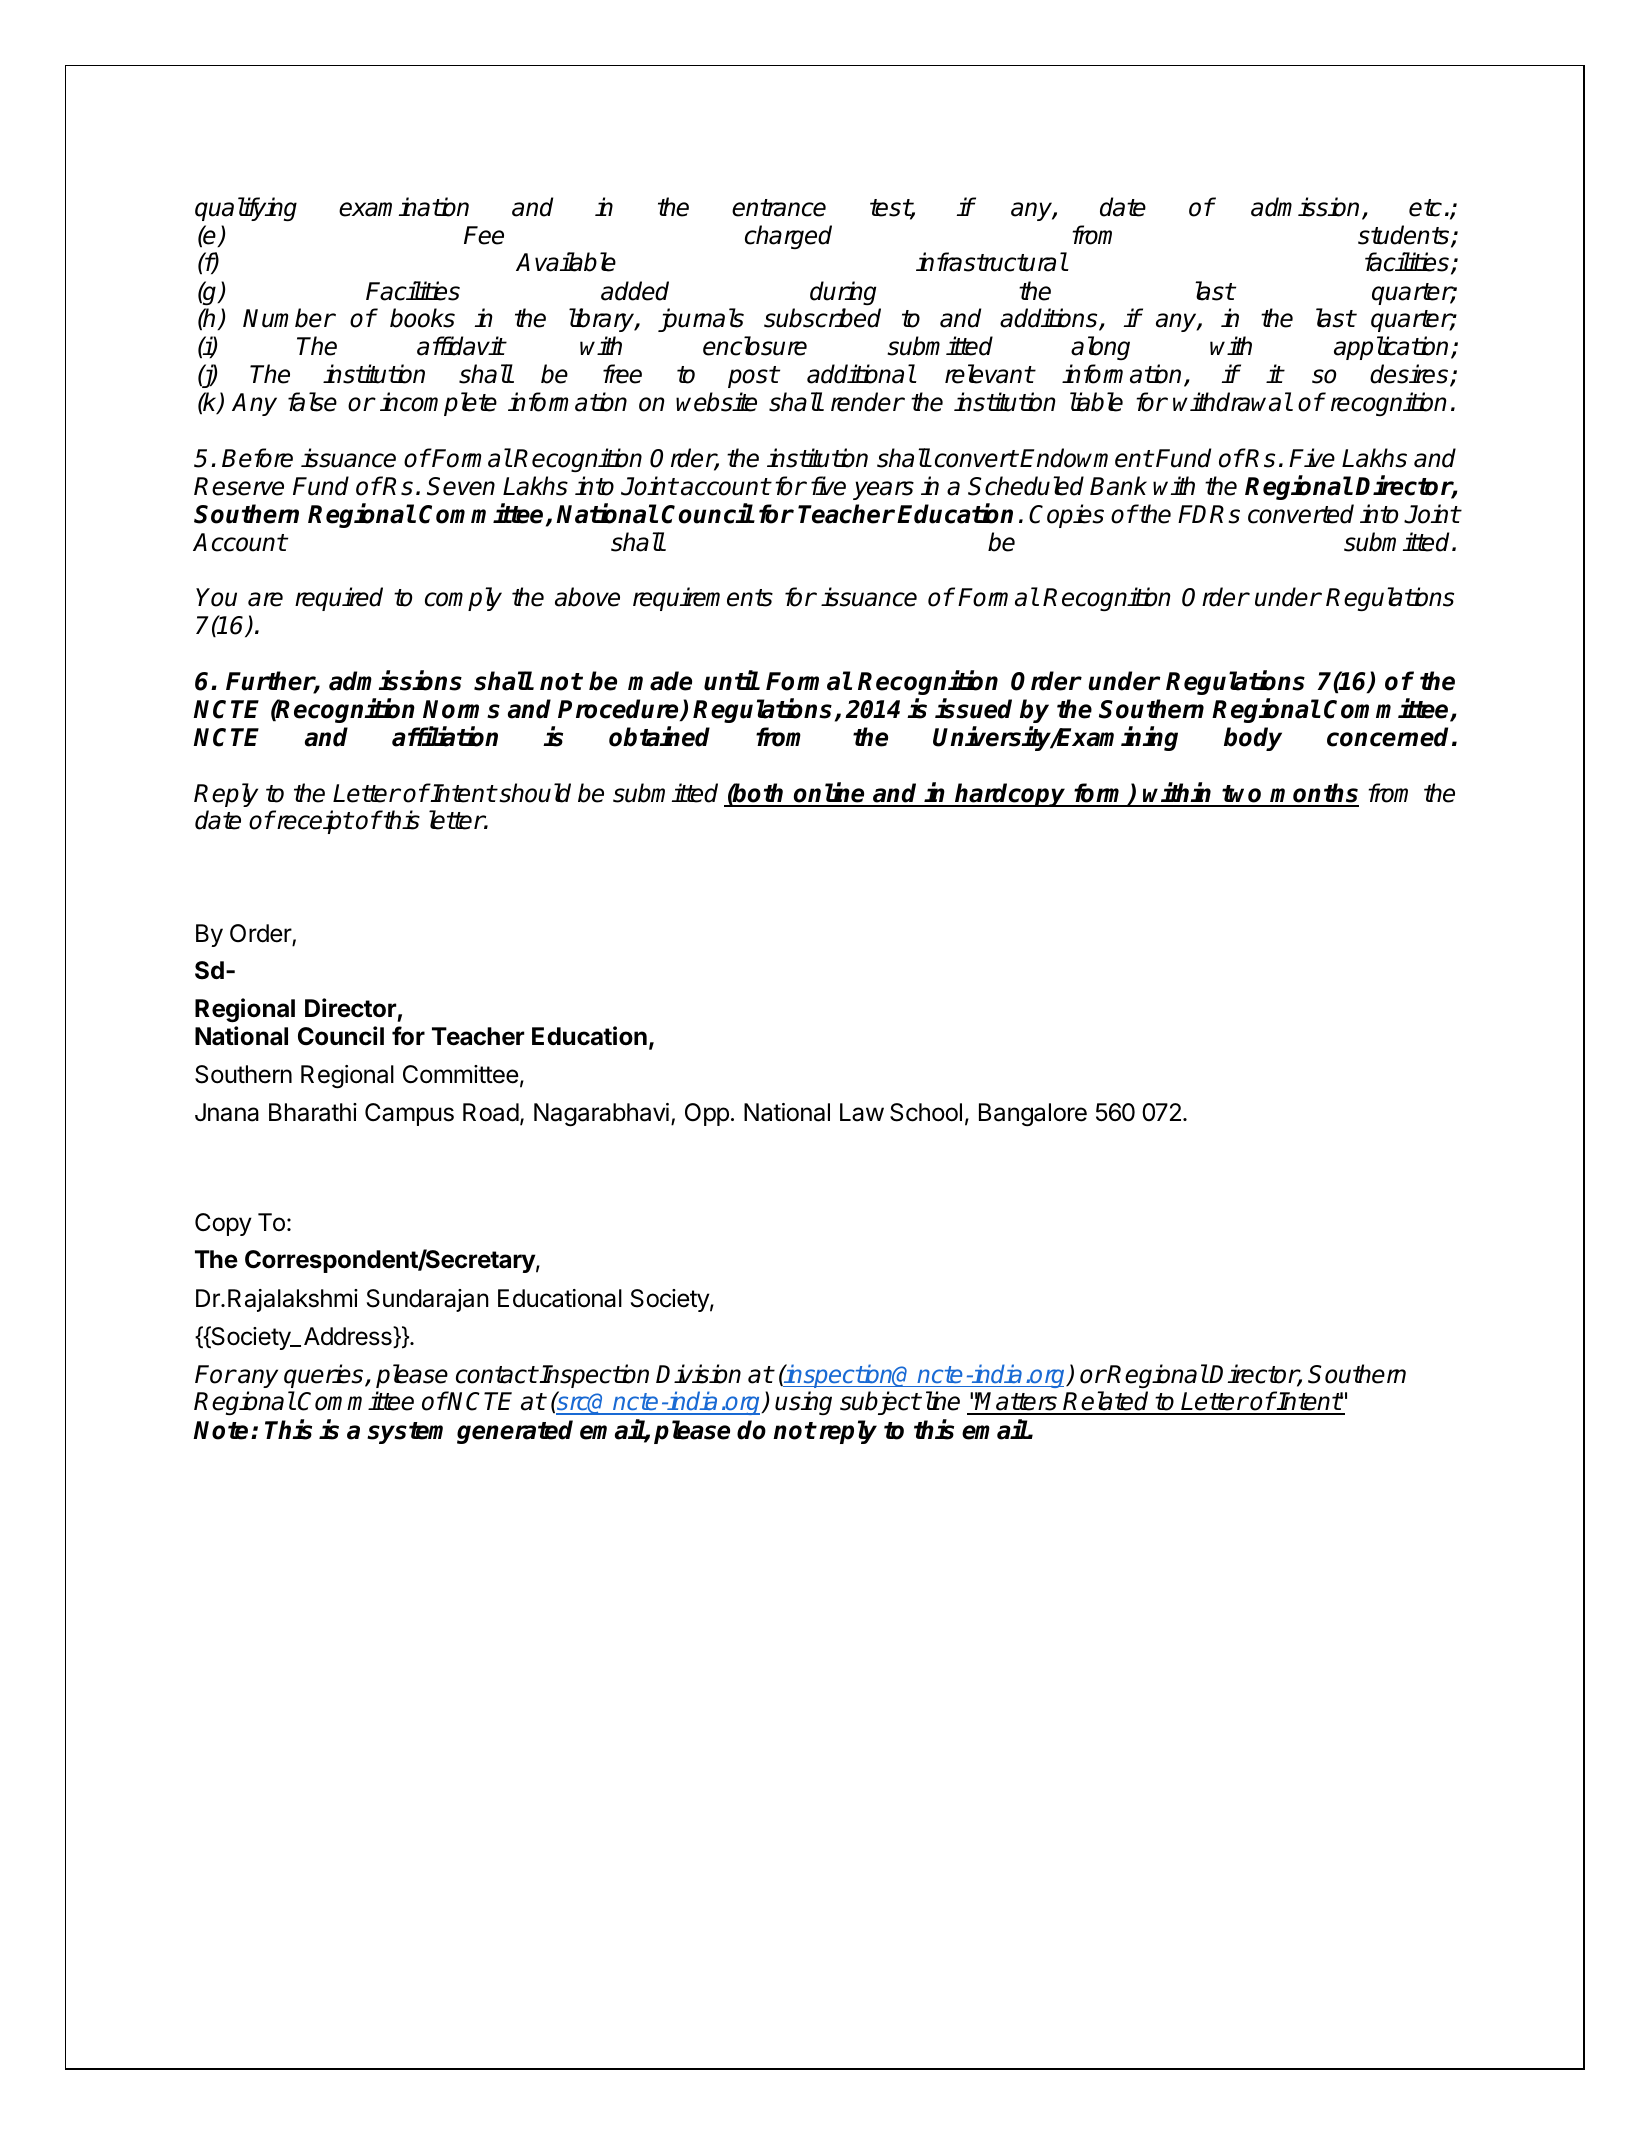 The image size is (1649, 2134). What do you see at coordinates (325, 1376) in the screenshot?
I see `queries` at bounding box center [325, 1376].
